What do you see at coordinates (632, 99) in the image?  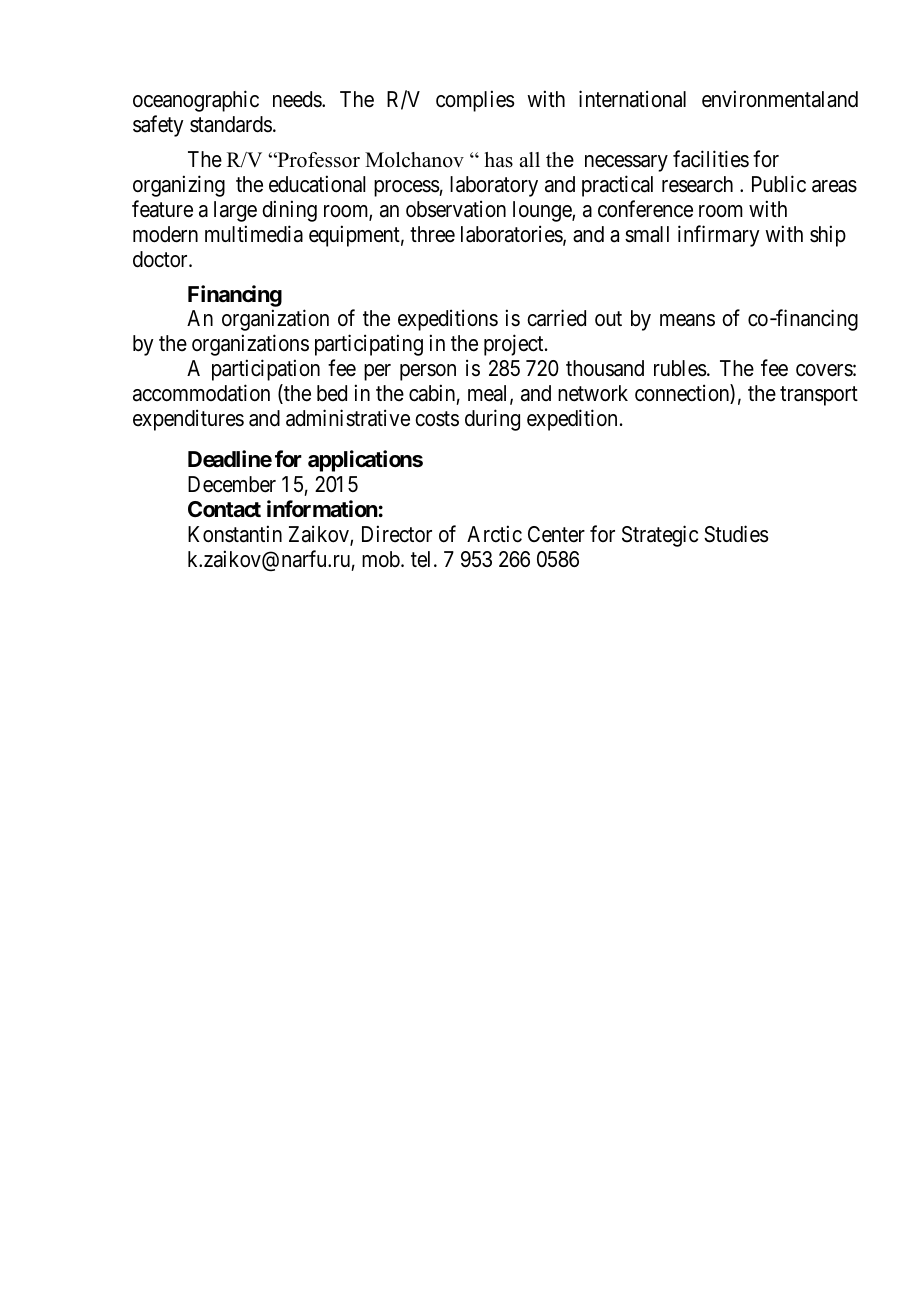 I see `international` at bounding box center [632, 99].
